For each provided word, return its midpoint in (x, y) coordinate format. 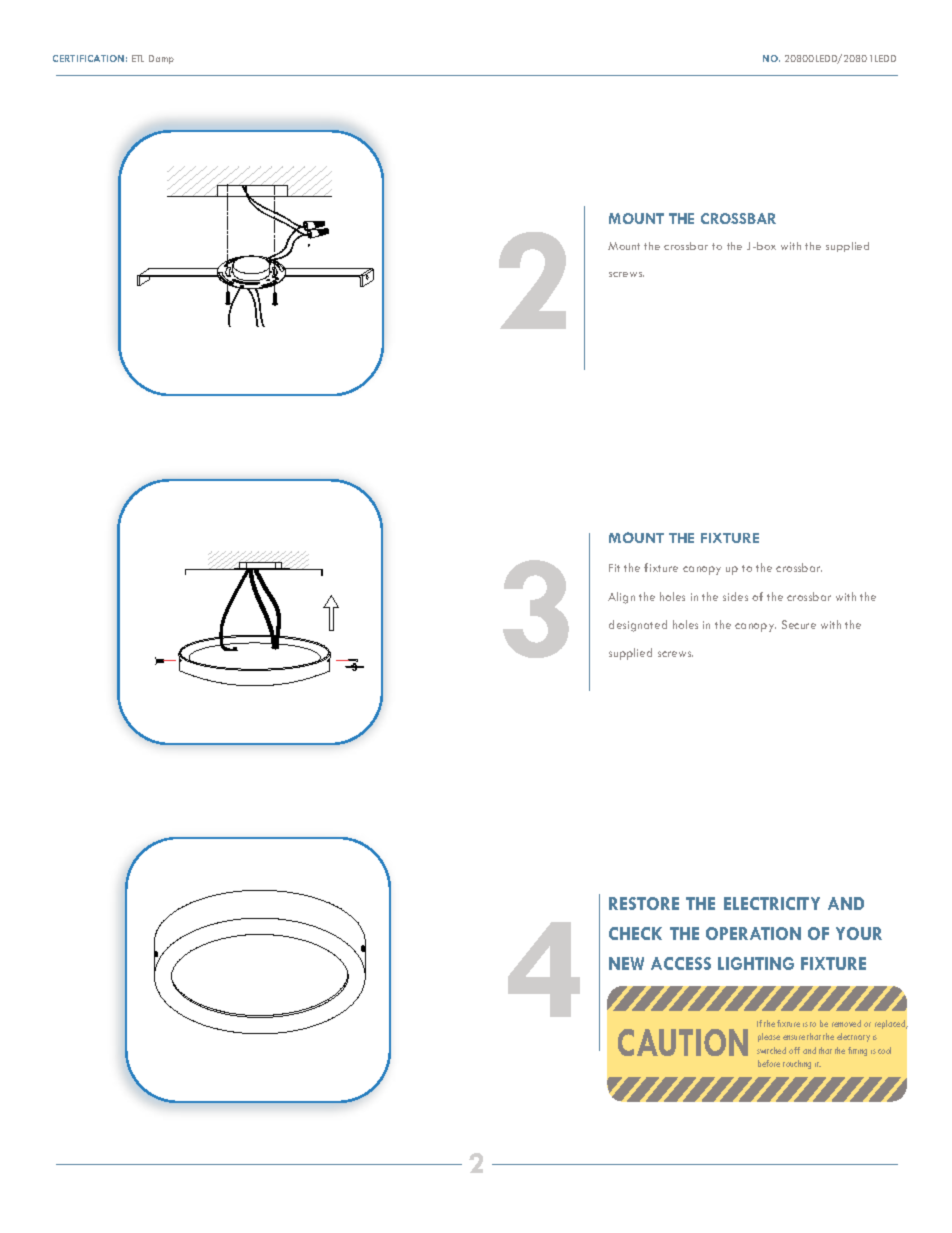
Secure (799, 624)
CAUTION (683, 1042)
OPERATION (753, 933)
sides (735, 596)
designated (638, 626)
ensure (794, 1037)
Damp (161, 59)
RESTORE (644, 903)
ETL (138, 58)
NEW (626, 963)
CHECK (635, 933)
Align (621, 598)
